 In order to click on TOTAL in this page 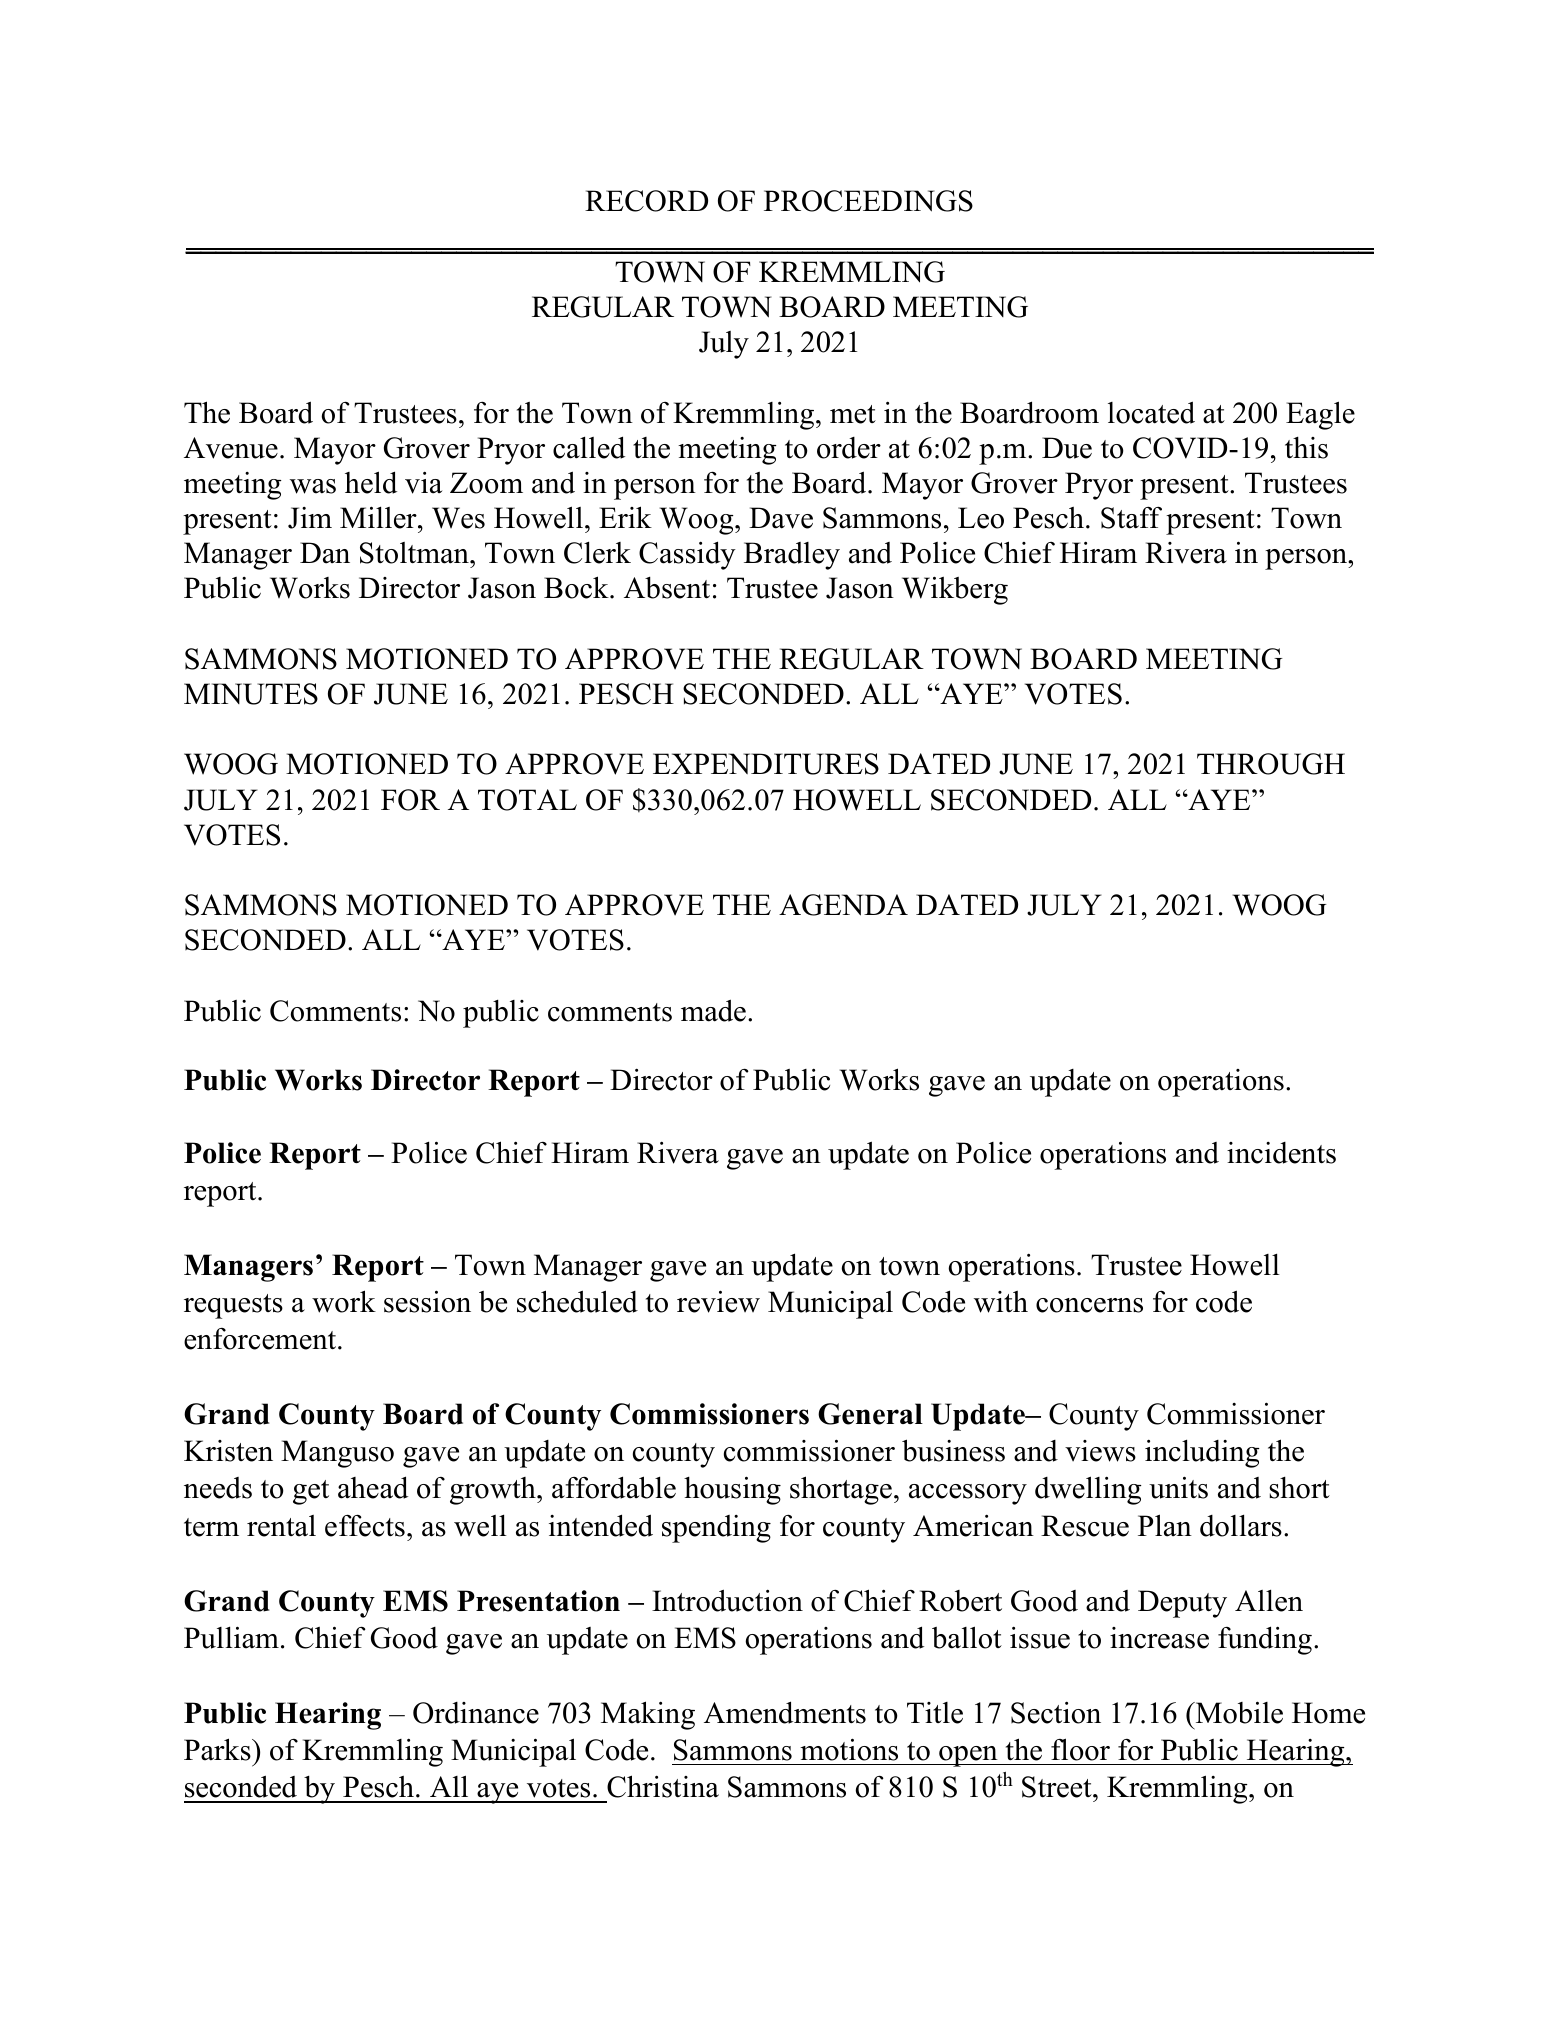, I will do `click(527, 800)`.
